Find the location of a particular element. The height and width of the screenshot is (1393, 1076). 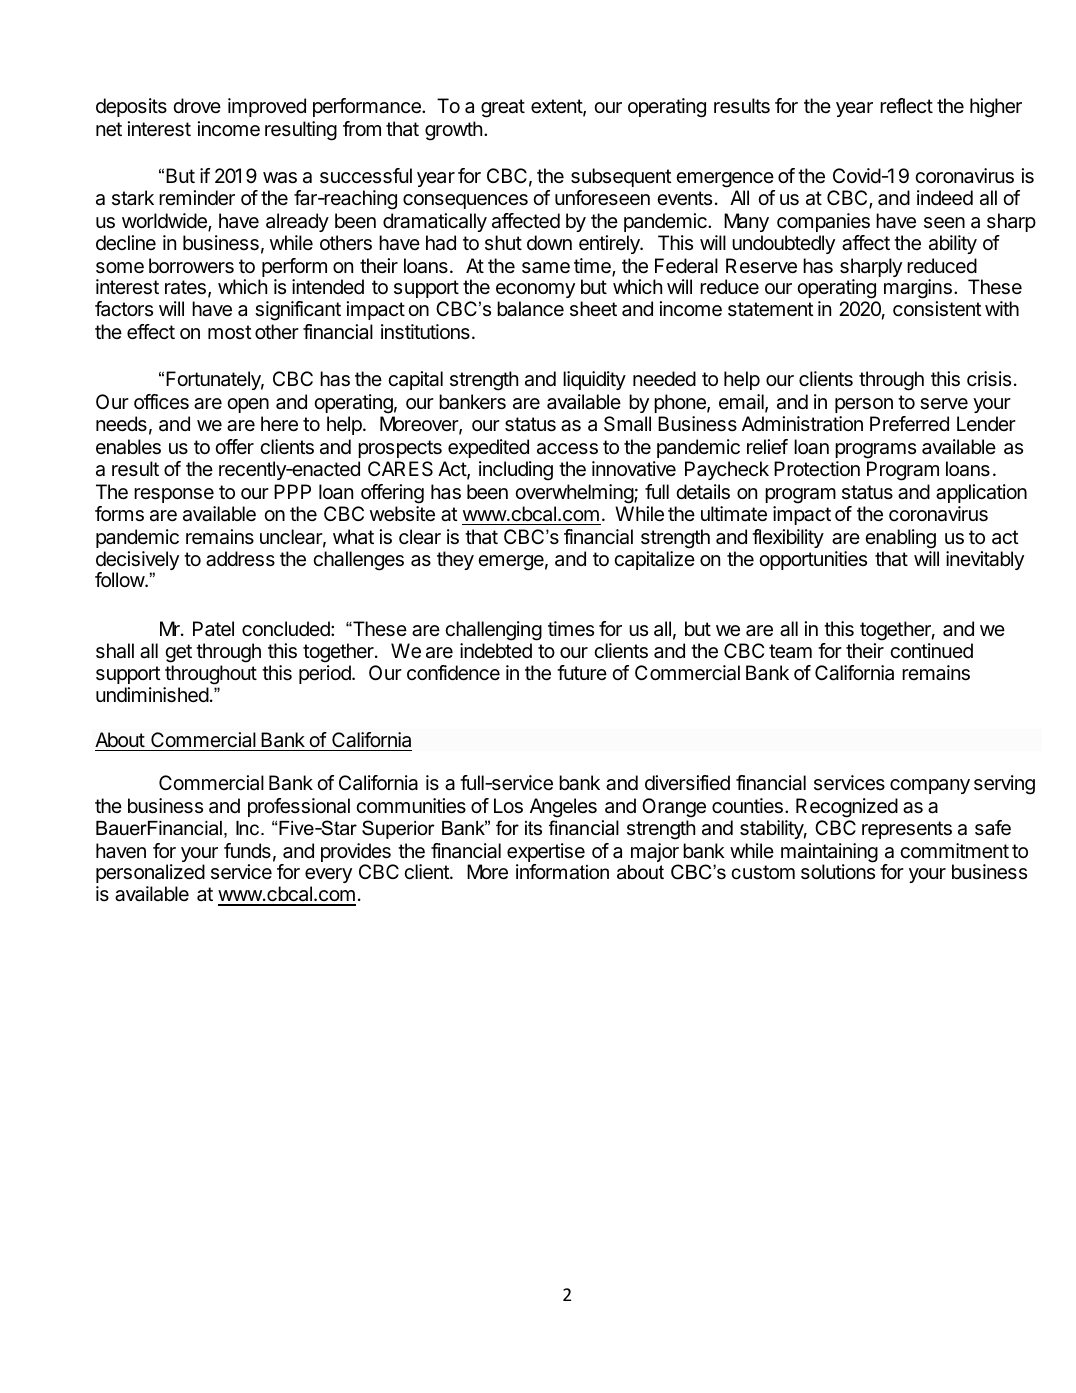

funds is located at coordinates (247, 850).
